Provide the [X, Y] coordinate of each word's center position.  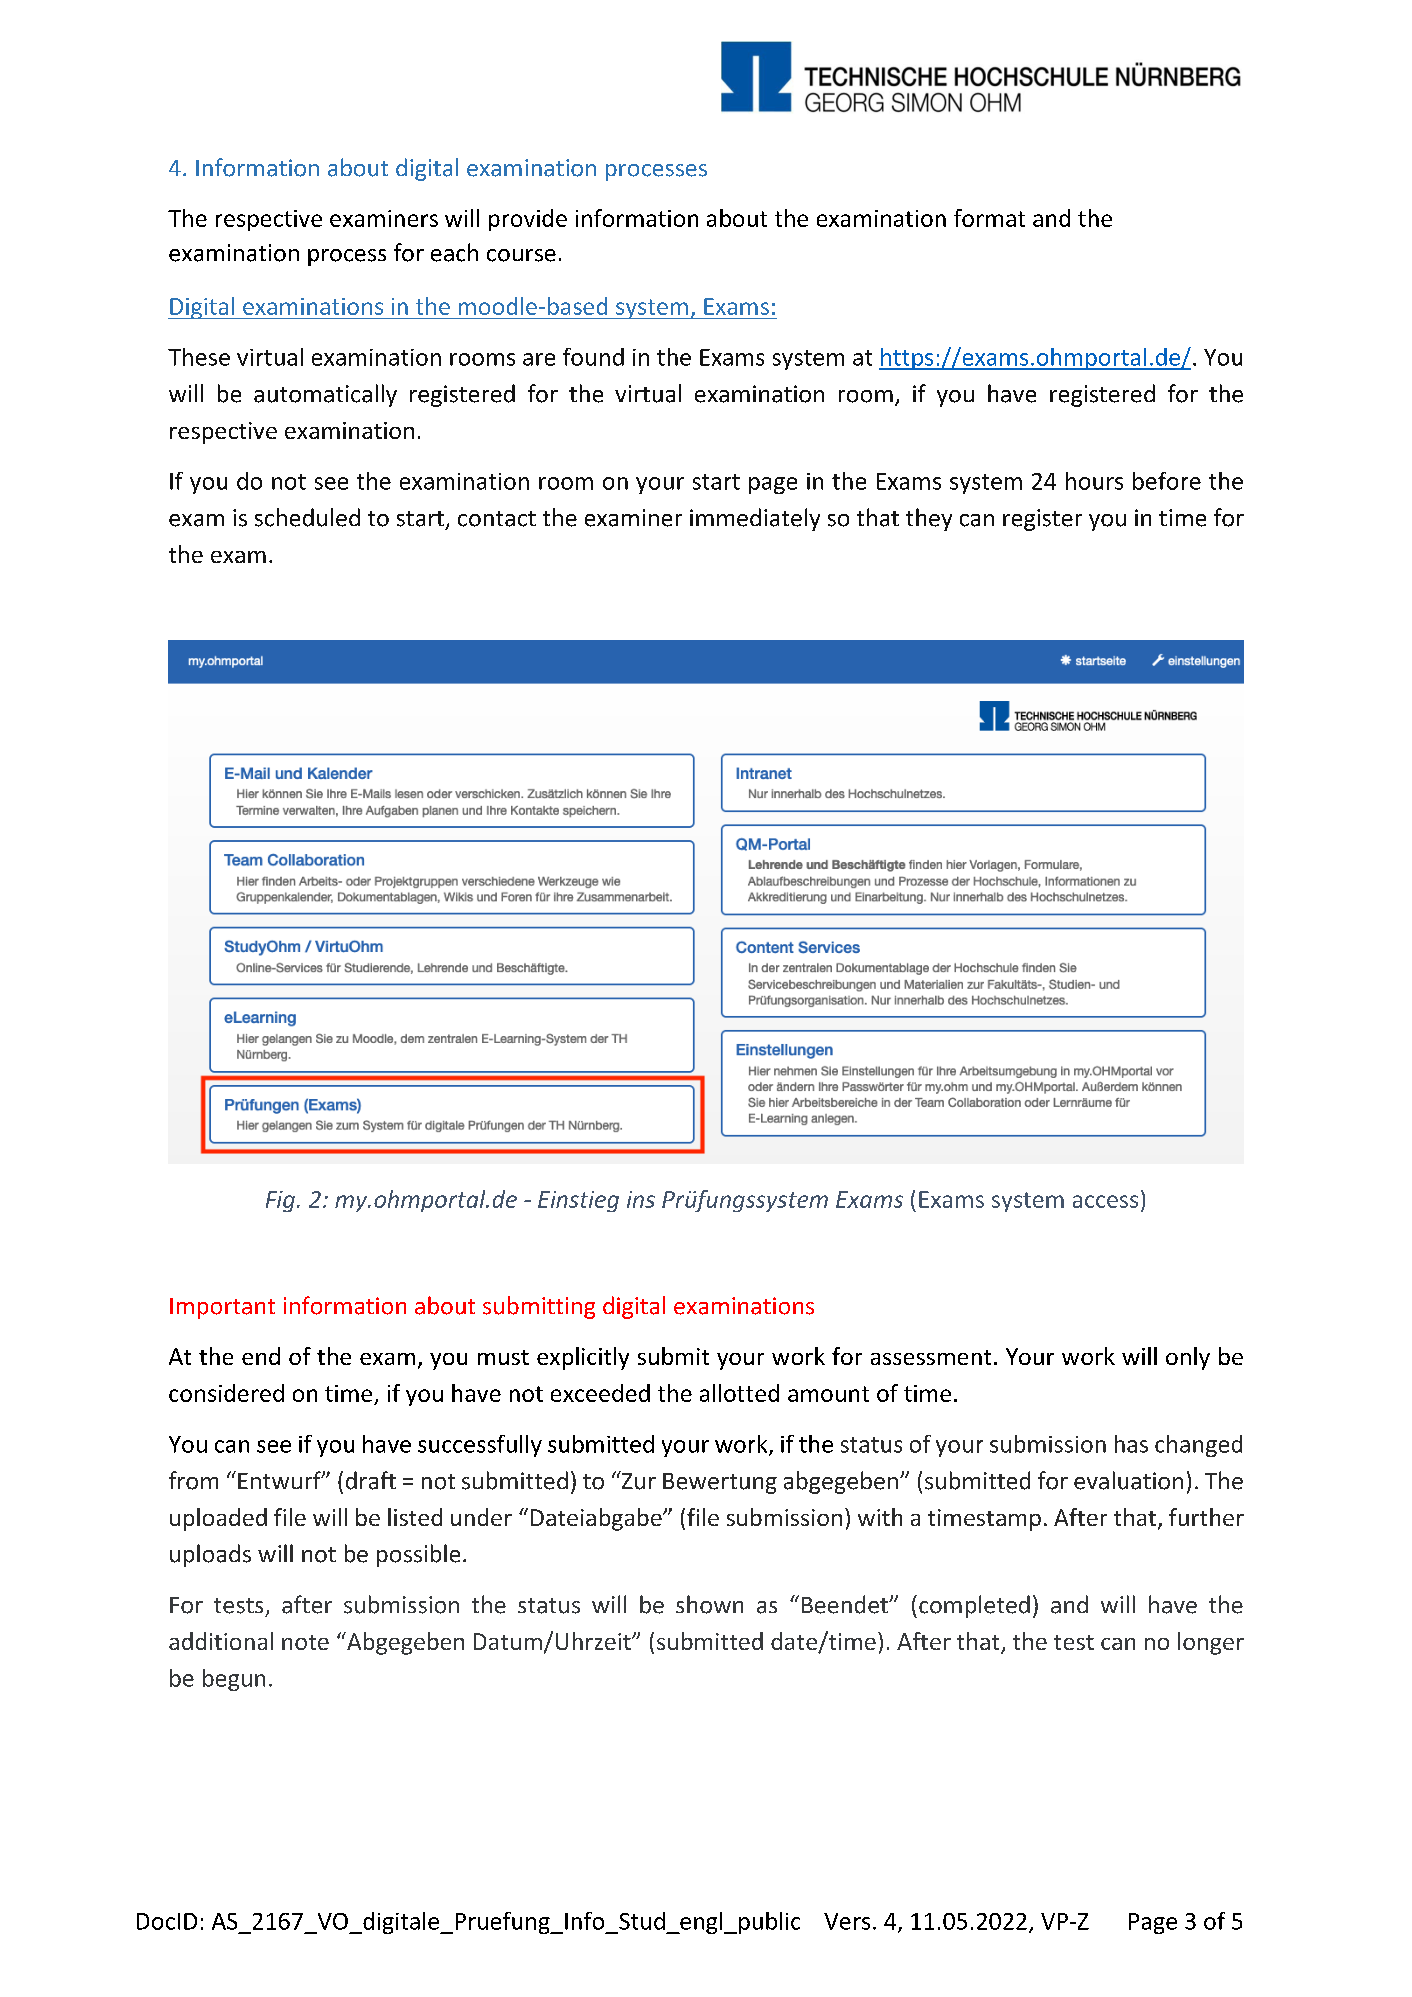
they [929, 519]
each [454, 252]
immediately [755, 519]
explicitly [583, 1358]
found [593, 357]
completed [974, 1606]
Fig [282, 1201]
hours [1094, 481]
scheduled [307, 517]
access [1105, 1201]
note [305, 1642]
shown [709, 1604]
